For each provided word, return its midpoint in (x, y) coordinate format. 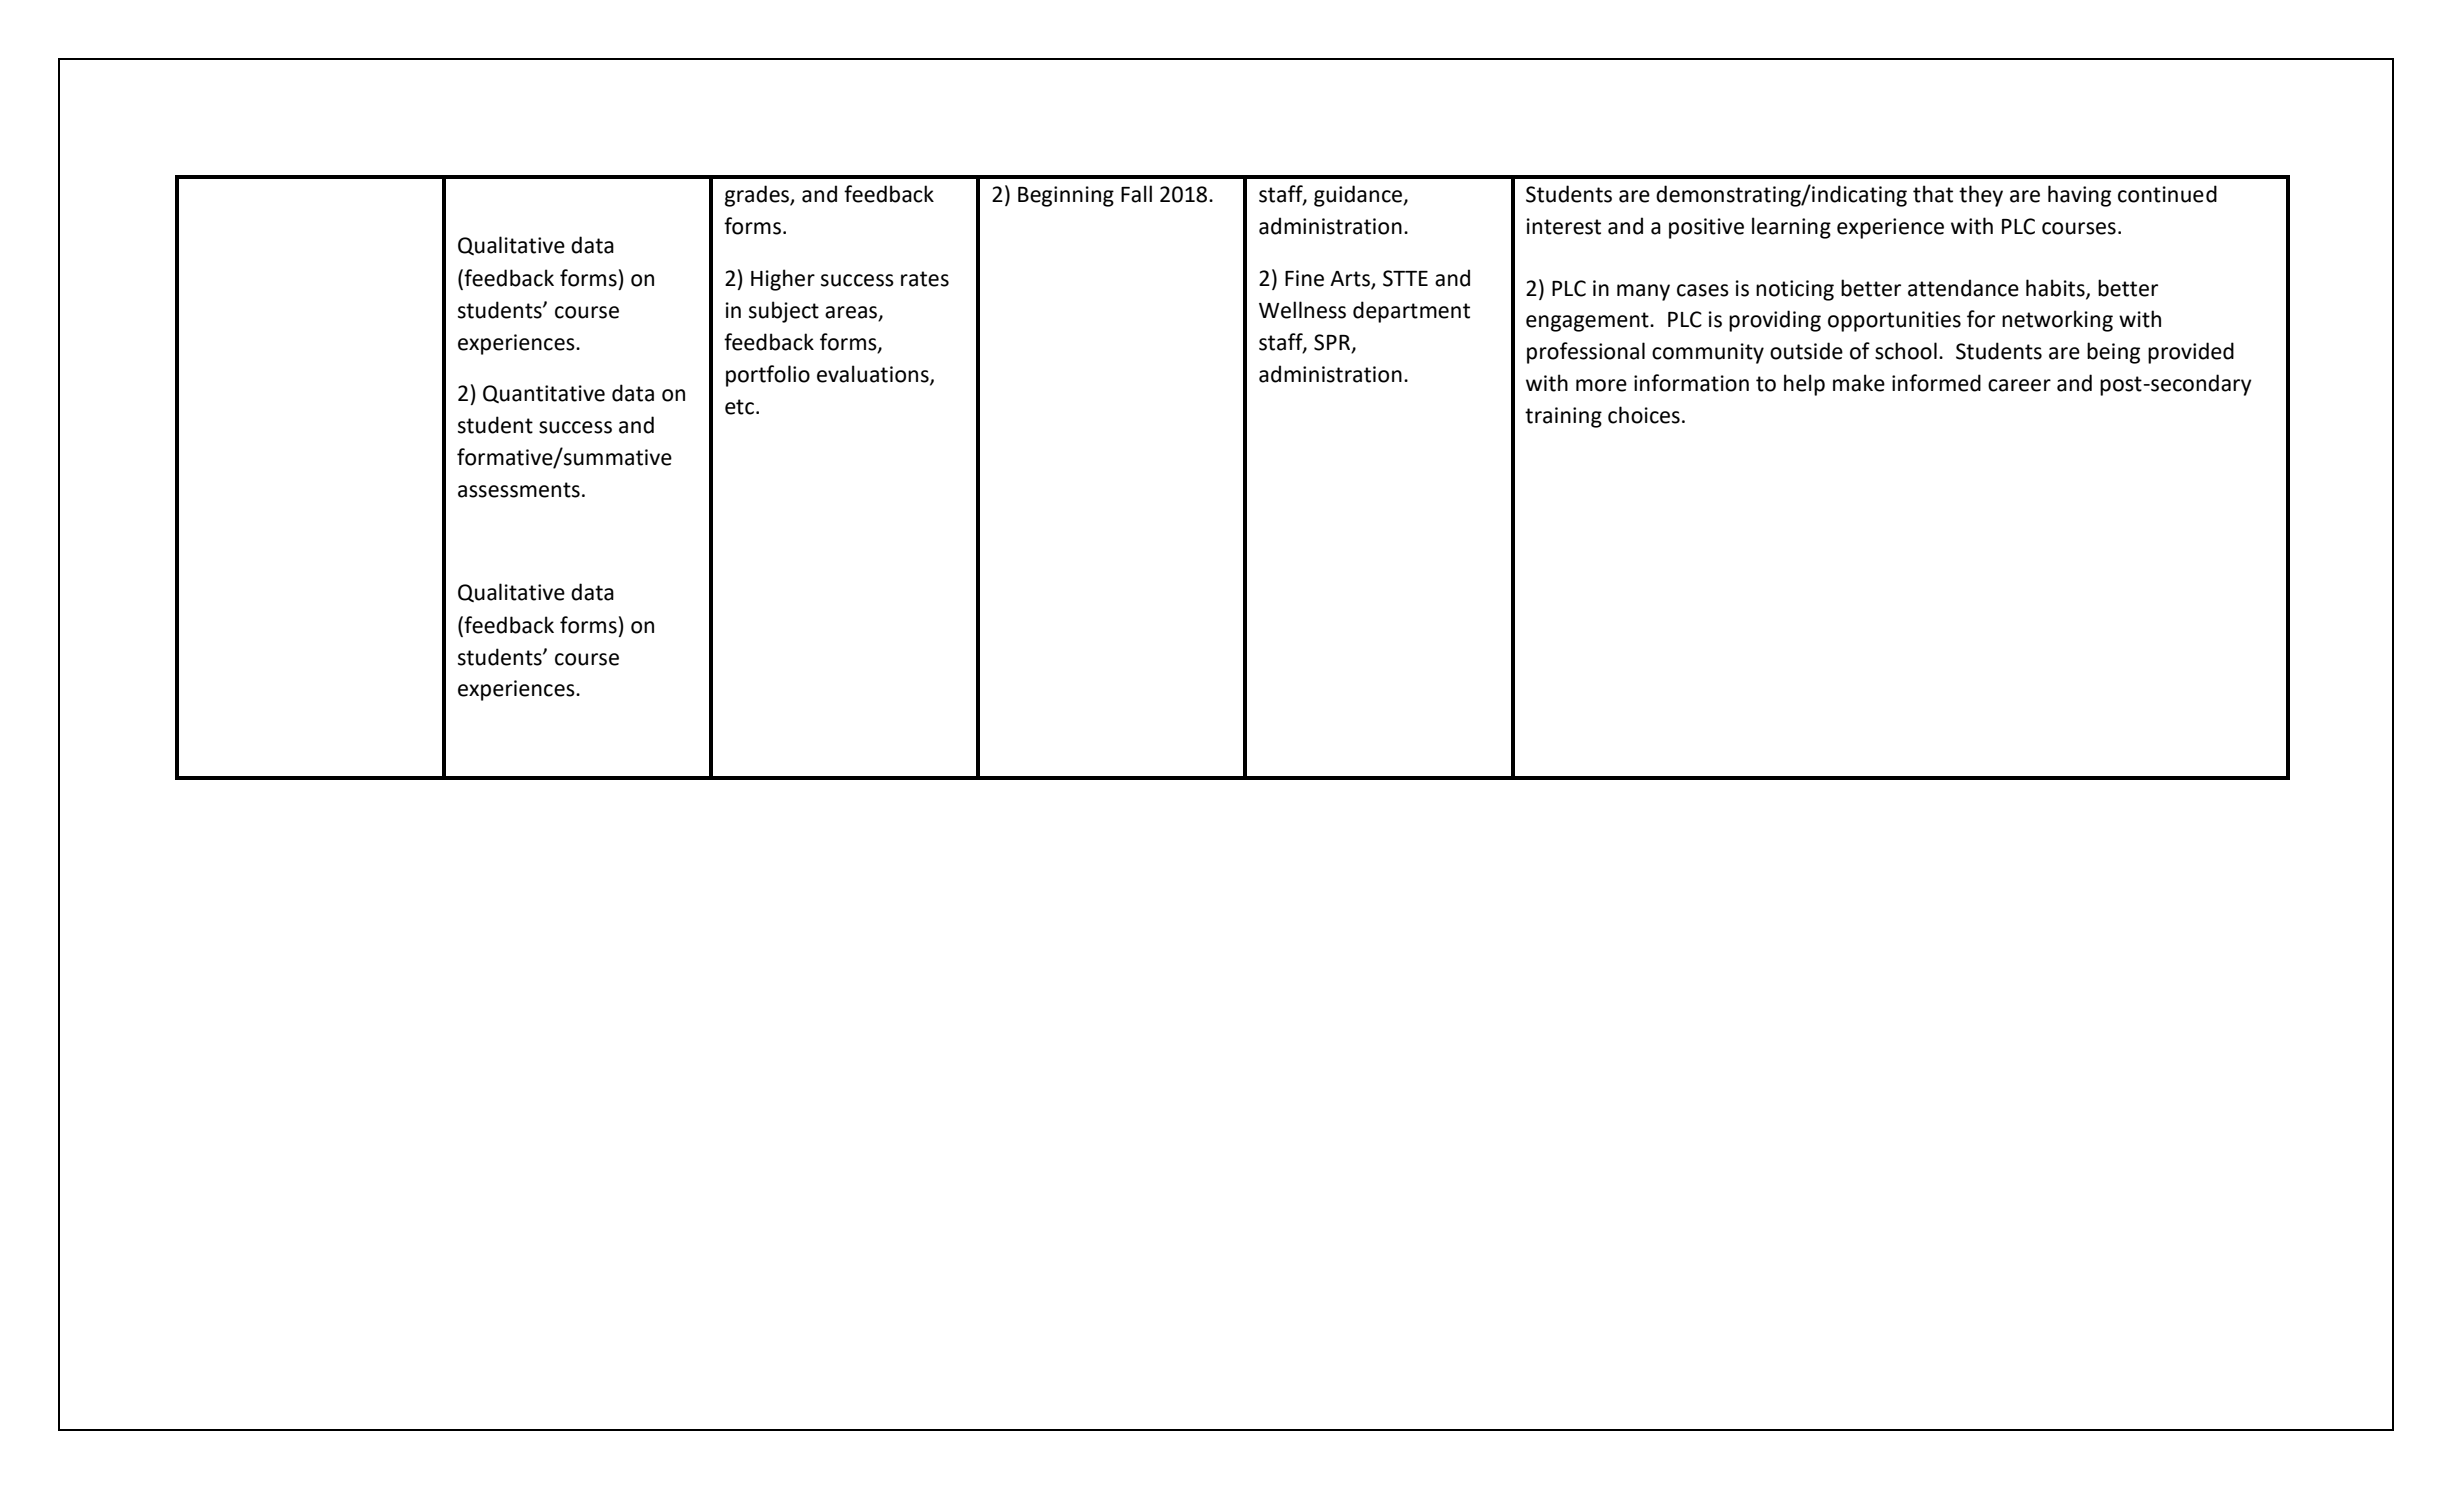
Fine (1304, 278)
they (1981, 196)
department (1411, 312)
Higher (783, 280)
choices (1644, 415)
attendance (1963, 288)
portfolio (768, 376)
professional (1586, 353)
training (1563, 417)
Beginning (1066, 196)
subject (784, 312)
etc (739, 407)
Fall (1136, 194)
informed (1936, 383)
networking (2057, 321)
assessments (519, 490)
